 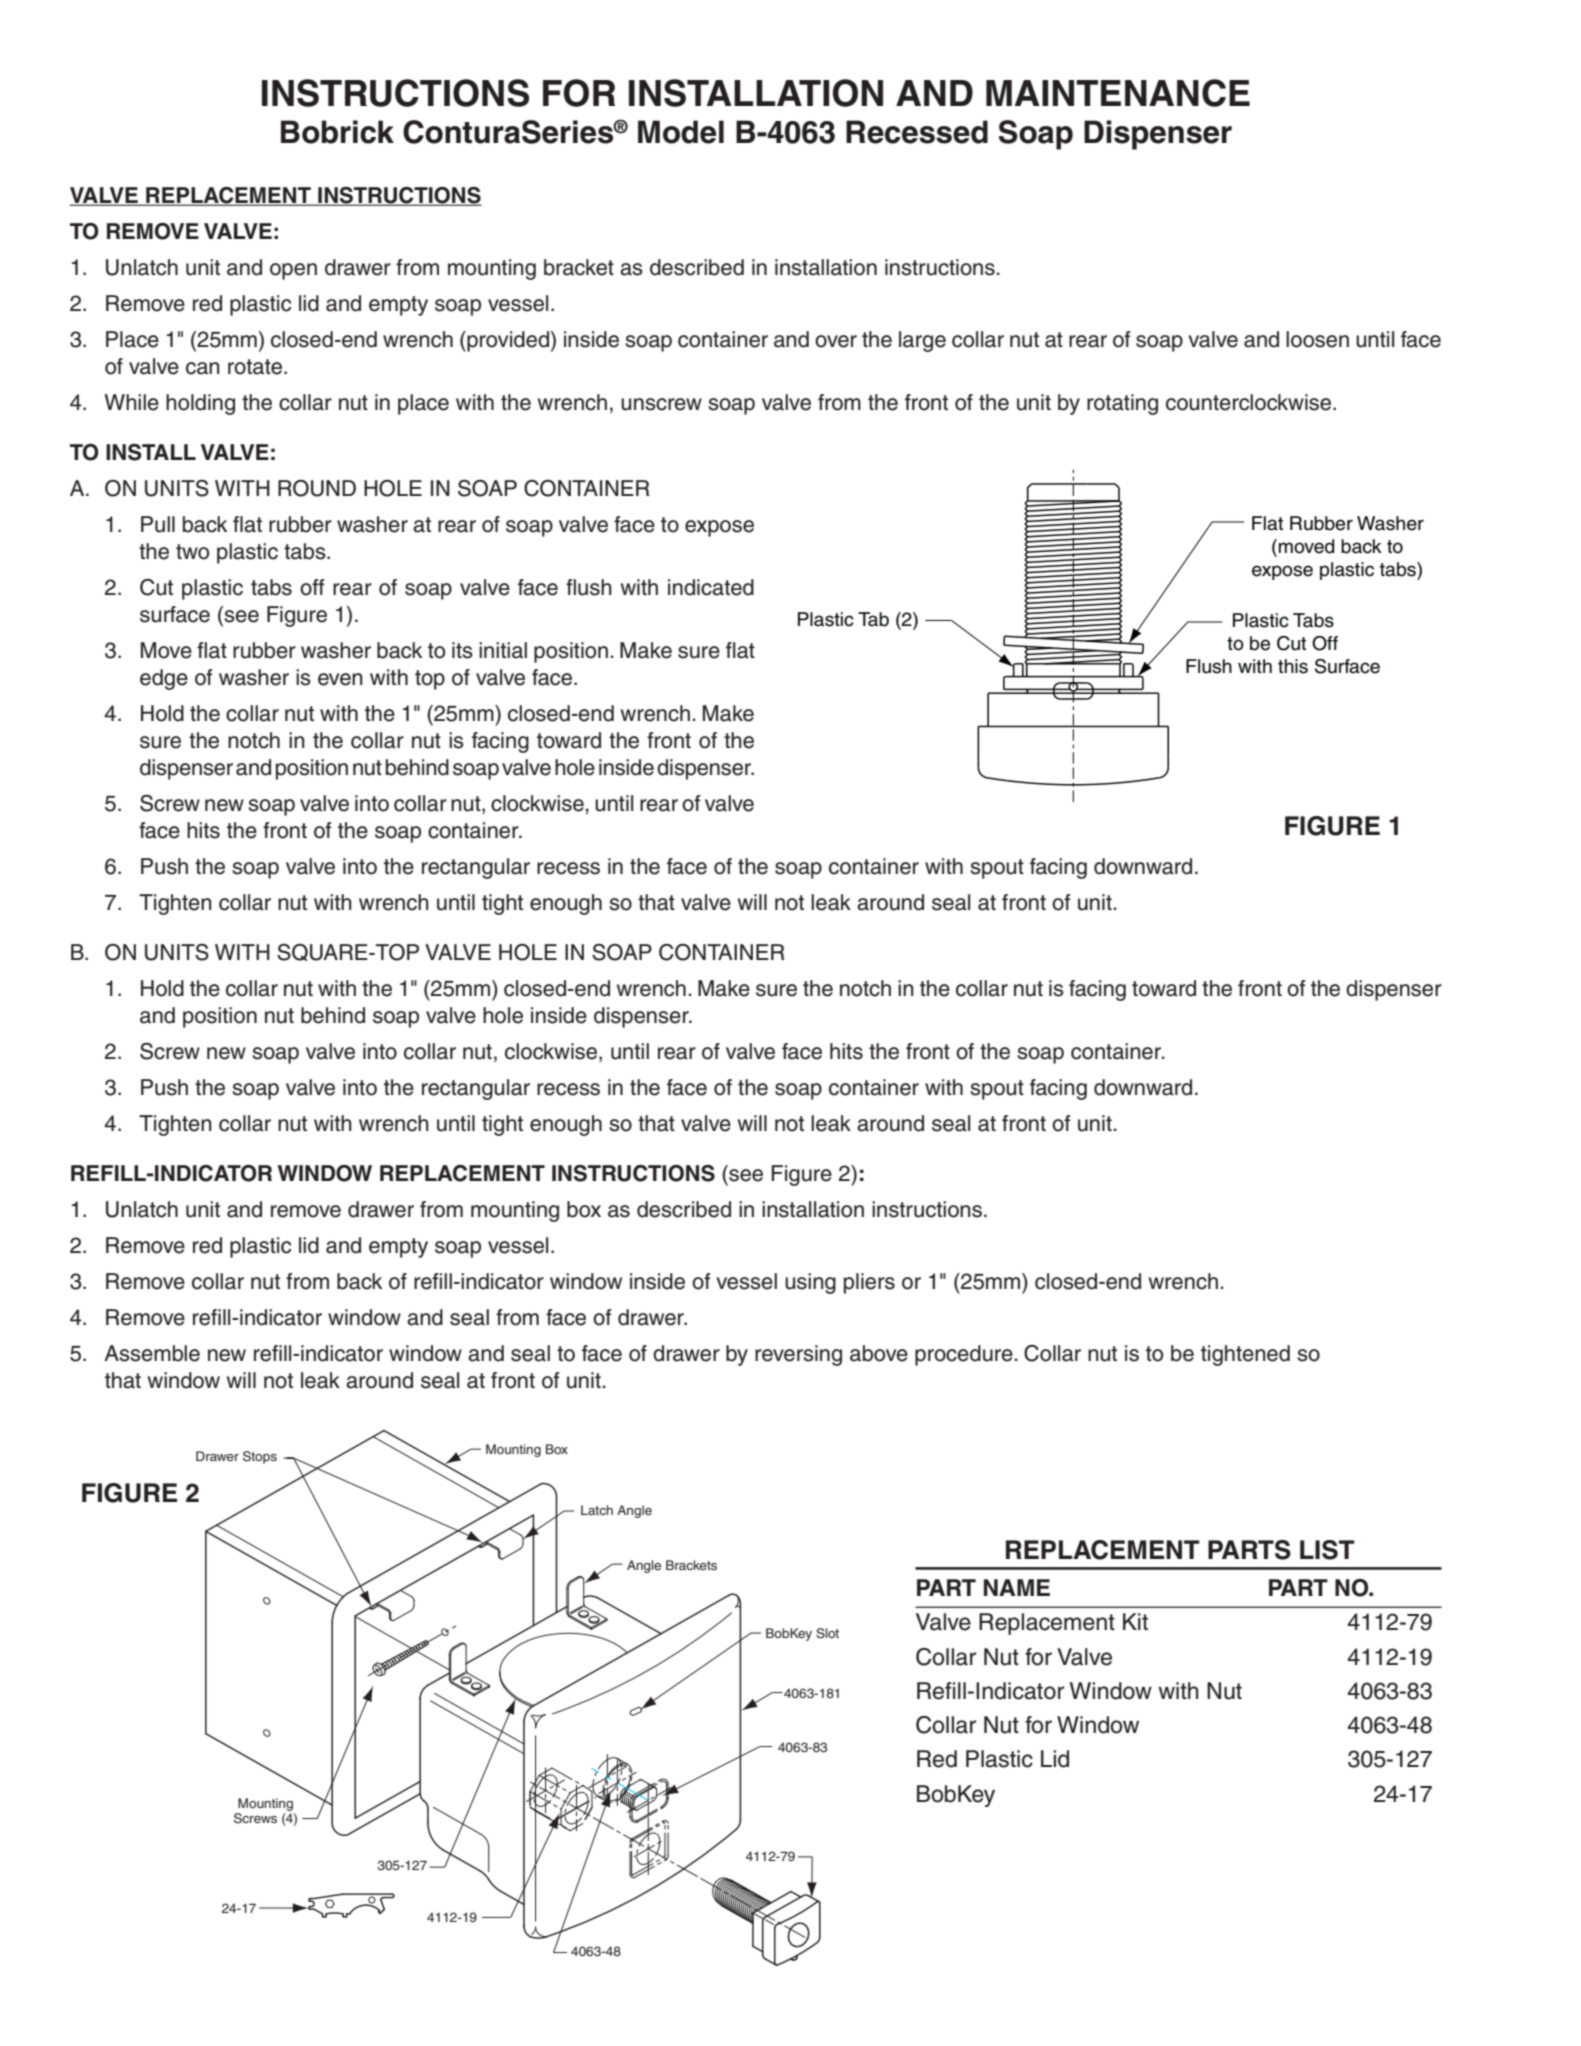 What do you see at coordinates (681, 132) in the page?
I see `Model` at bounding box center [681, 132].
